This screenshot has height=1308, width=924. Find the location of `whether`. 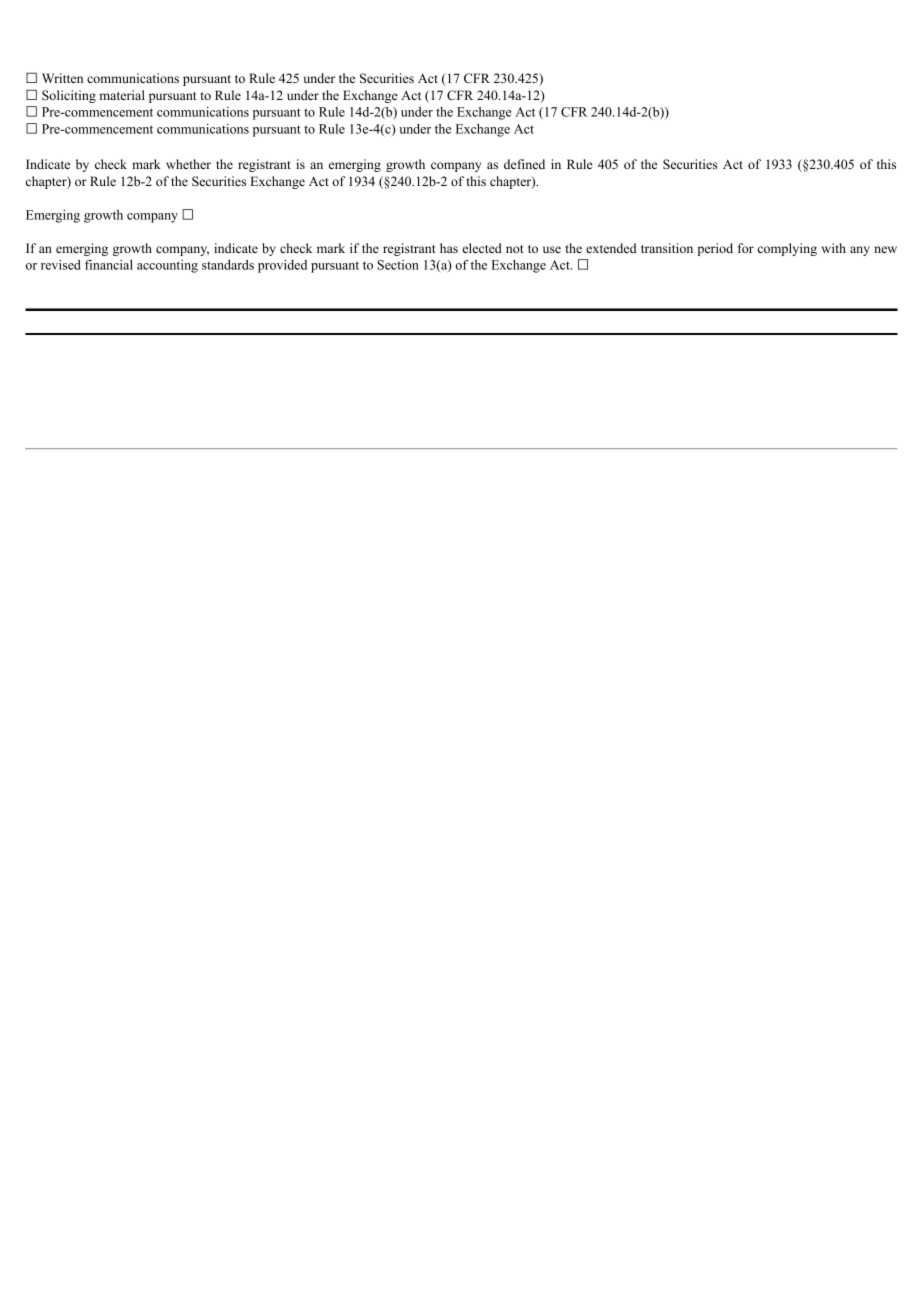

whether is located at coordinates (188, 164).
